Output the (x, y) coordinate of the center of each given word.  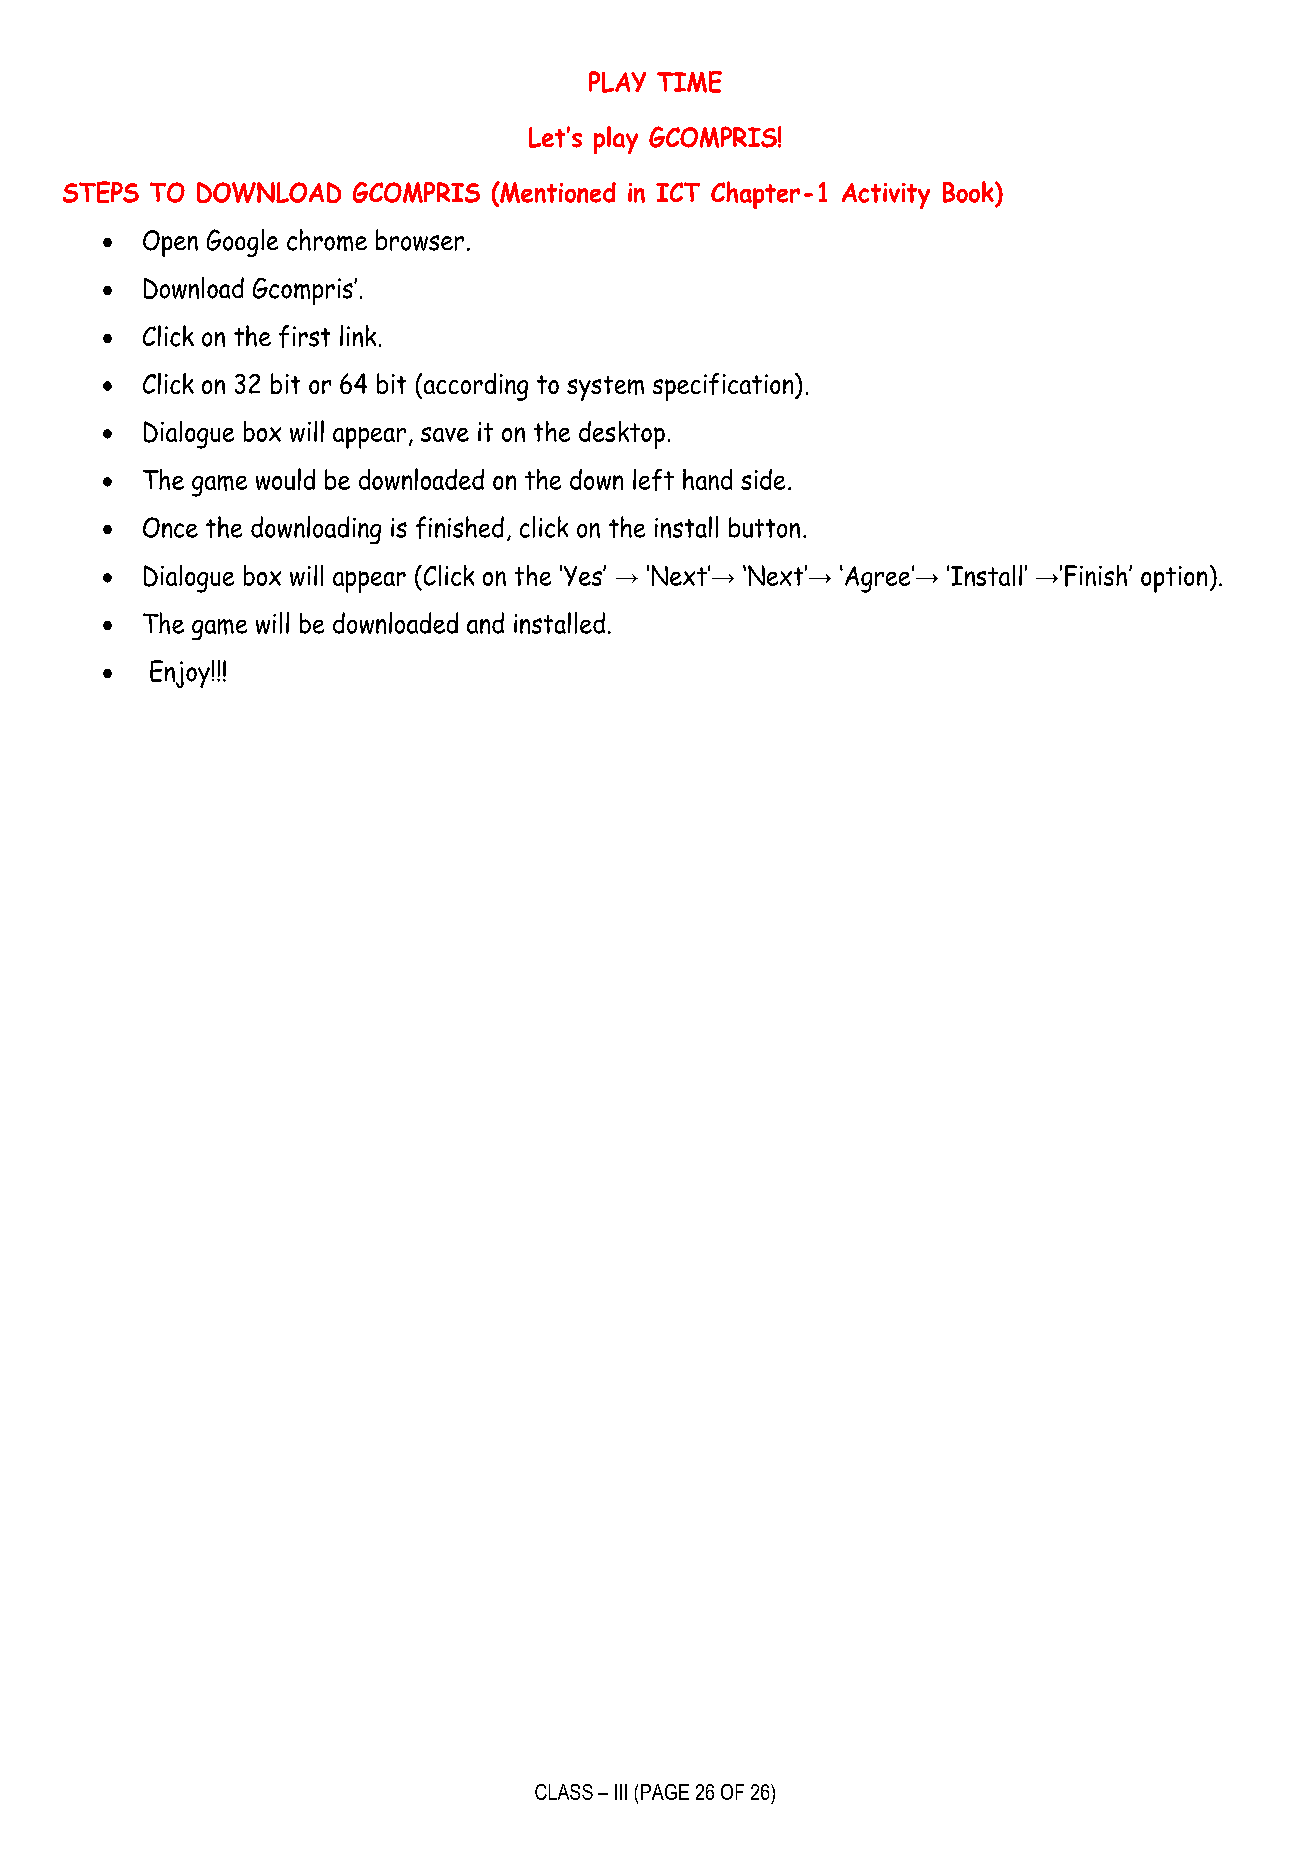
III (621, 1792)
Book (969, 192)
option (1174, 579)
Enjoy (180, 674)
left (653, 480)
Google (242, 243)
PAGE (665, 1792)
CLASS (564, 1792)
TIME (689, 82)
